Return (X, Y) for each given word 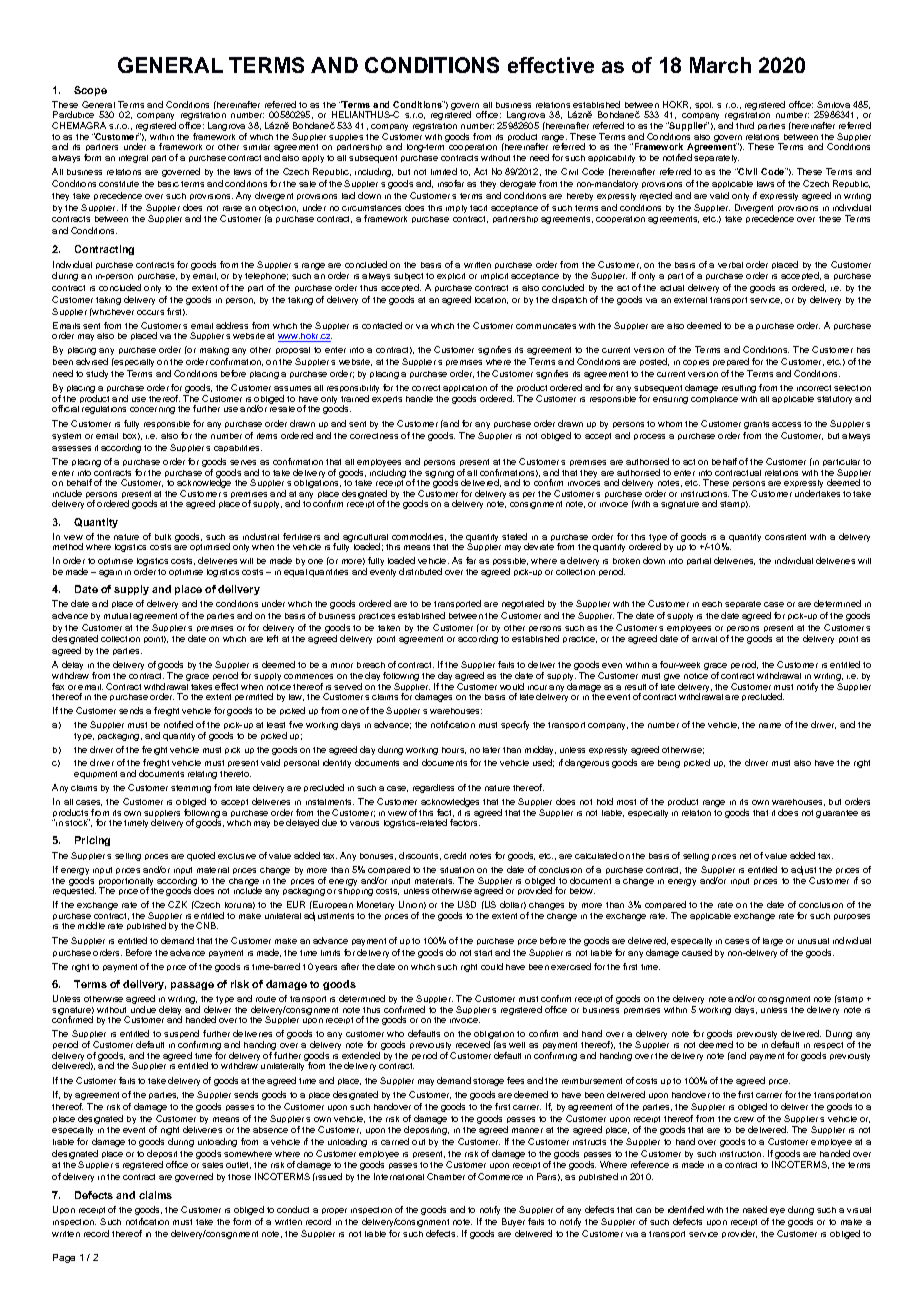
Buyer (513, 1222)
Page (64, 1258)
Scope (90, 91)
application (465, 390)
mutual (117, 616)
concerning (152, 410)
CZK (177, 904)
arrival (704, 639)
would (512, 686)
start (483, 953)
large (773, 942)
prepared (731, 362)
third (745, 125)
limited (444, 171)
